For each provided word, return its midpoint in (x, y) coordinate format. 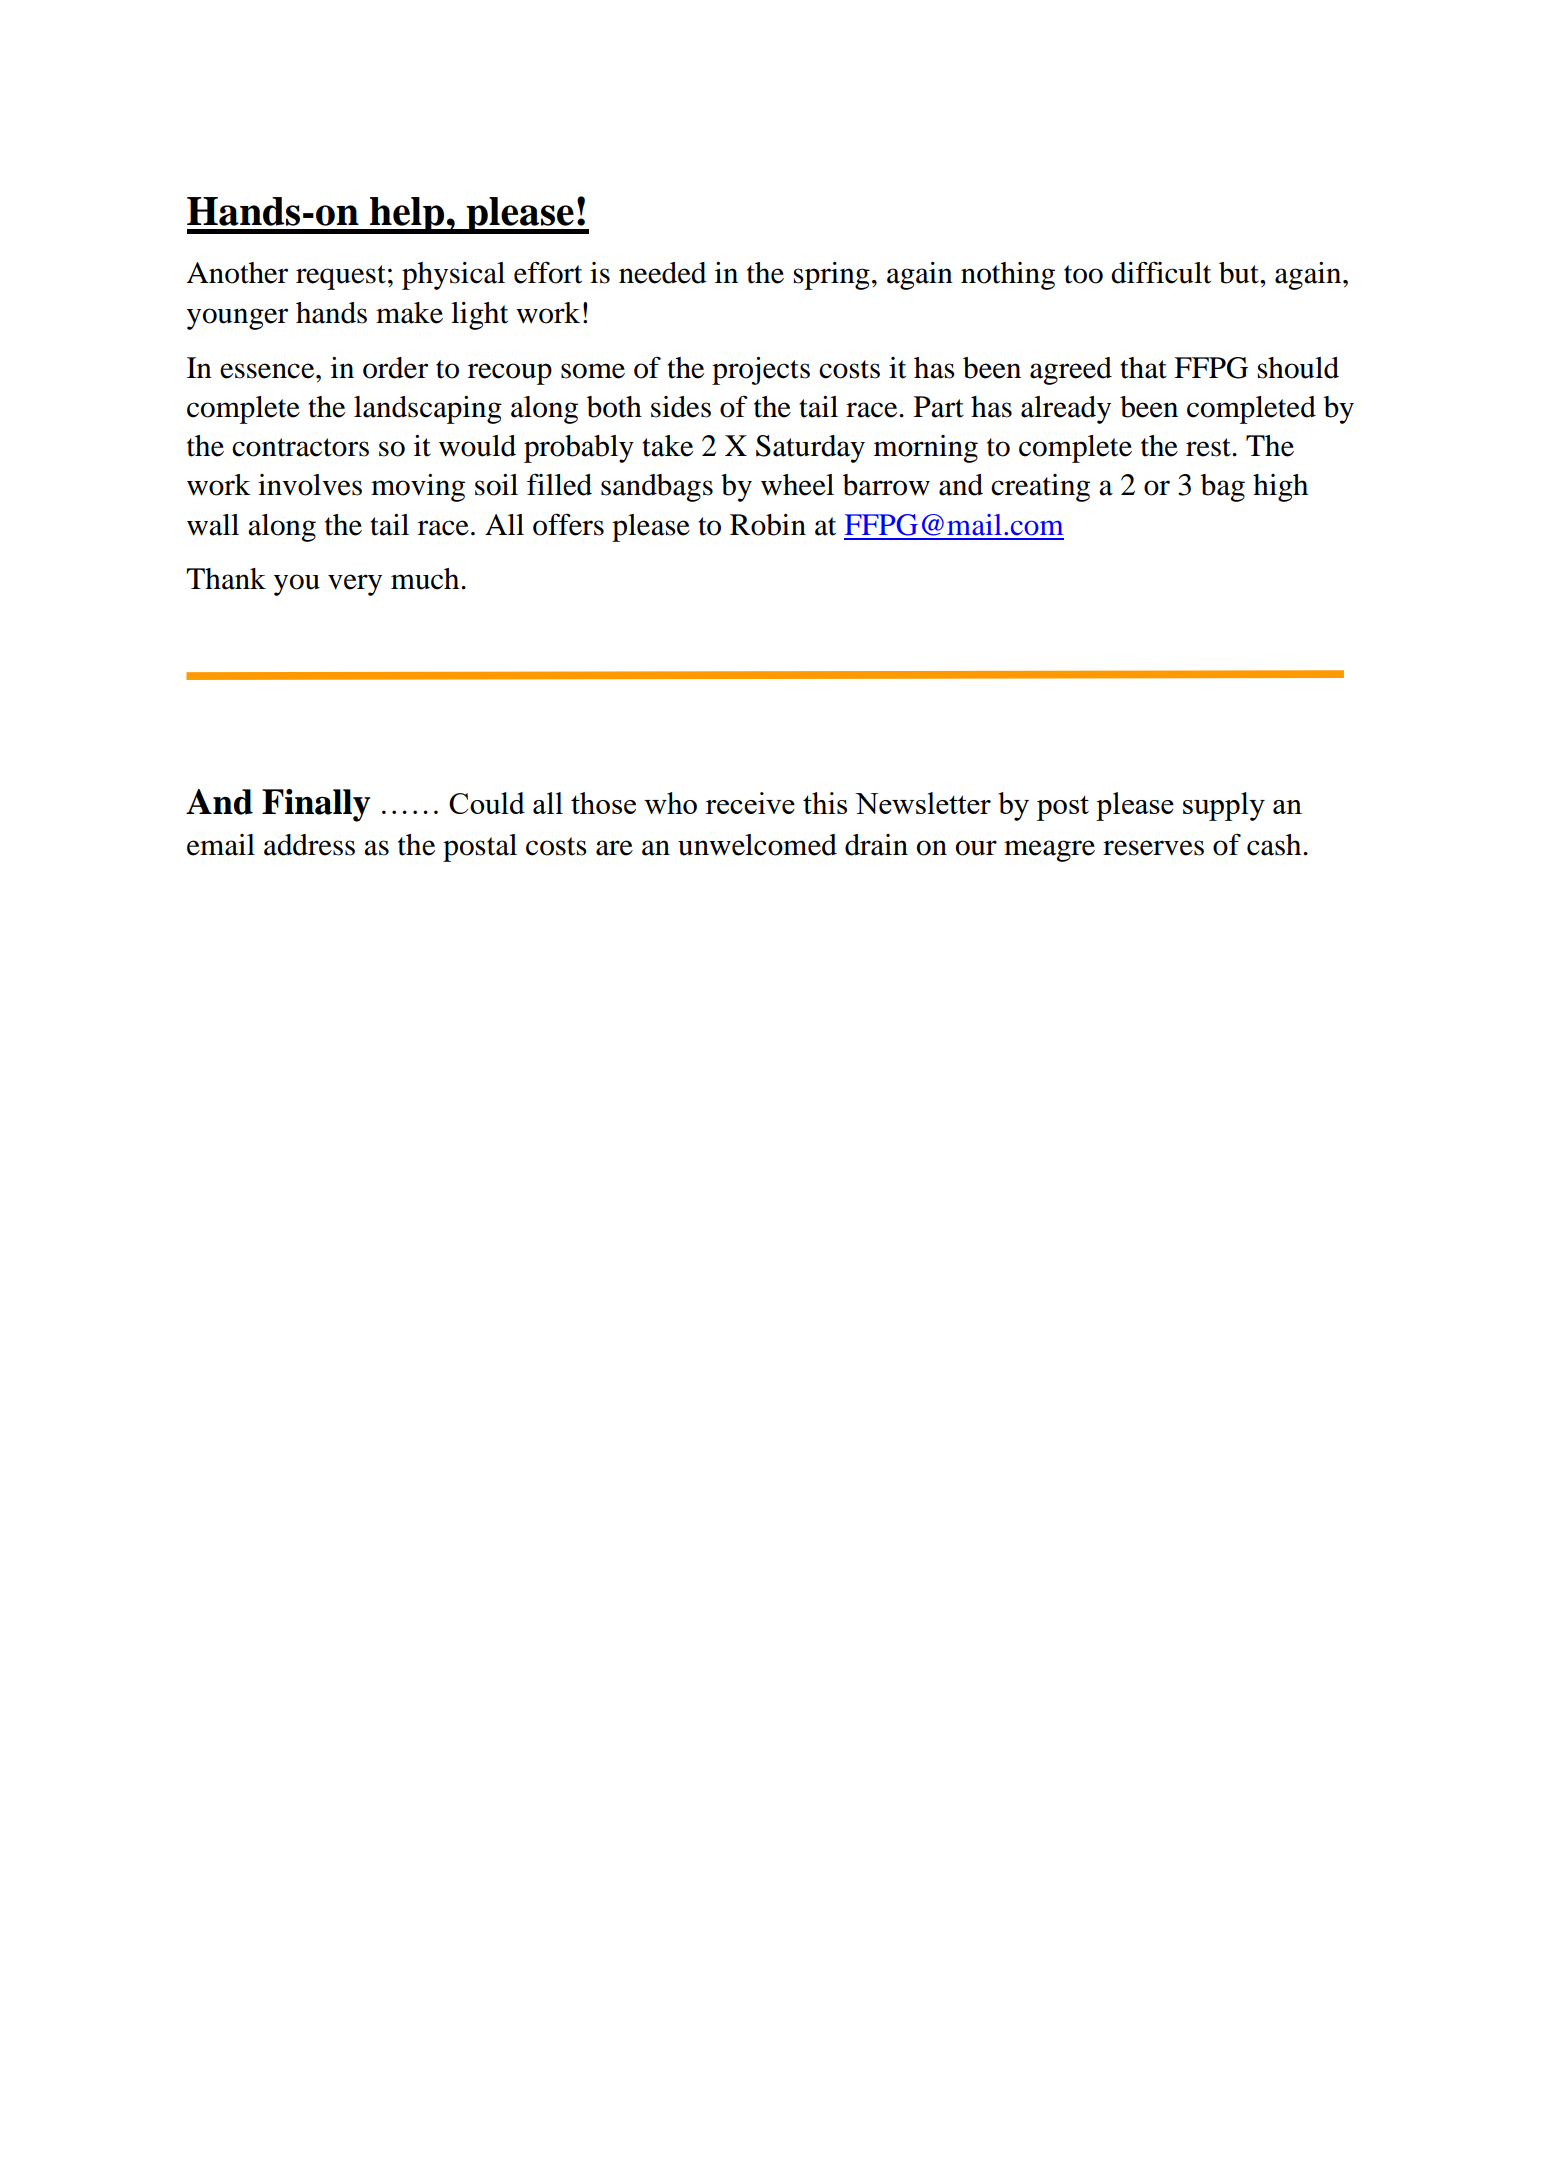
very (355, 585)
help (407, 215)
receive (750, 803)
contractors (300, 447)
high (1280, 488)
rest (1209, 447)
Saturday (810, 449)
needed (663, 273)
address (309, 845)
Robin (768, 525)
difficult (1161, 272)
